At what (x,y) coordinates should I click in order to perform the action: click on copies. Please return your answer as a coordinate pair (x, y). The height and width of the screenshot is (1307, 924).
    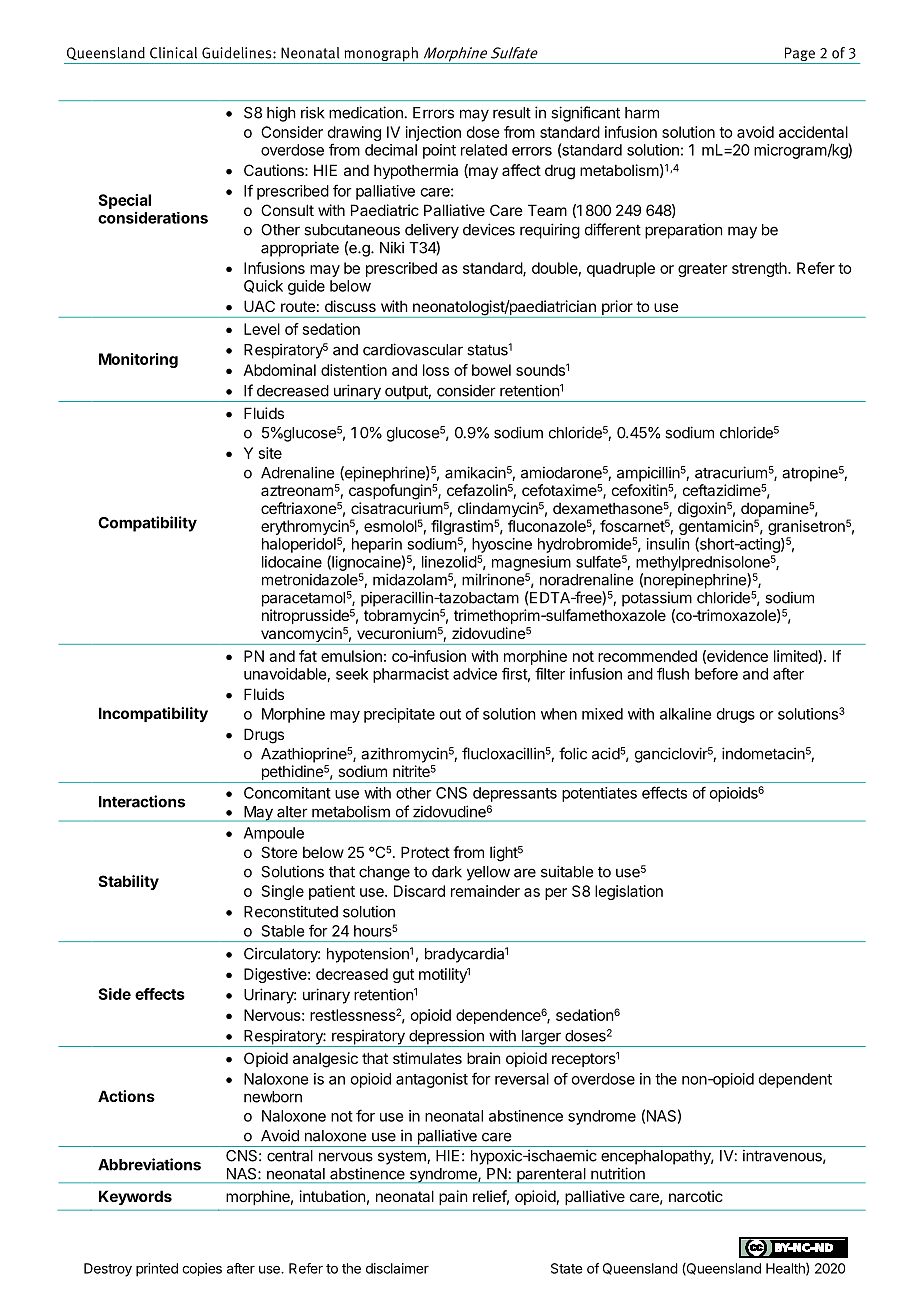
    Looking at the image, I should click on (202, 1269).
